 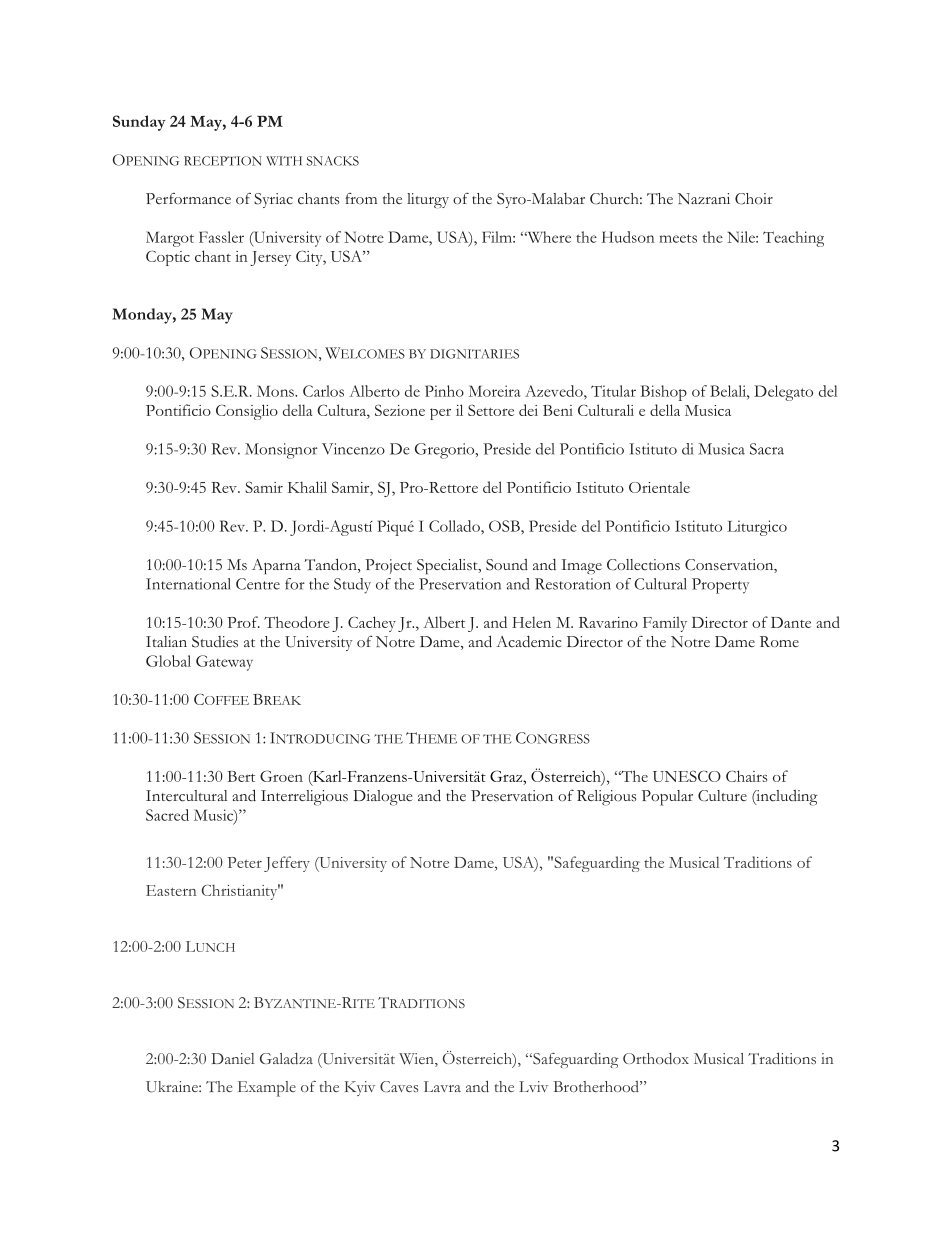 What do you see at coordinates (233, 1058) in the image?
I see `Daniel` at bounding box center [233, 1058].
